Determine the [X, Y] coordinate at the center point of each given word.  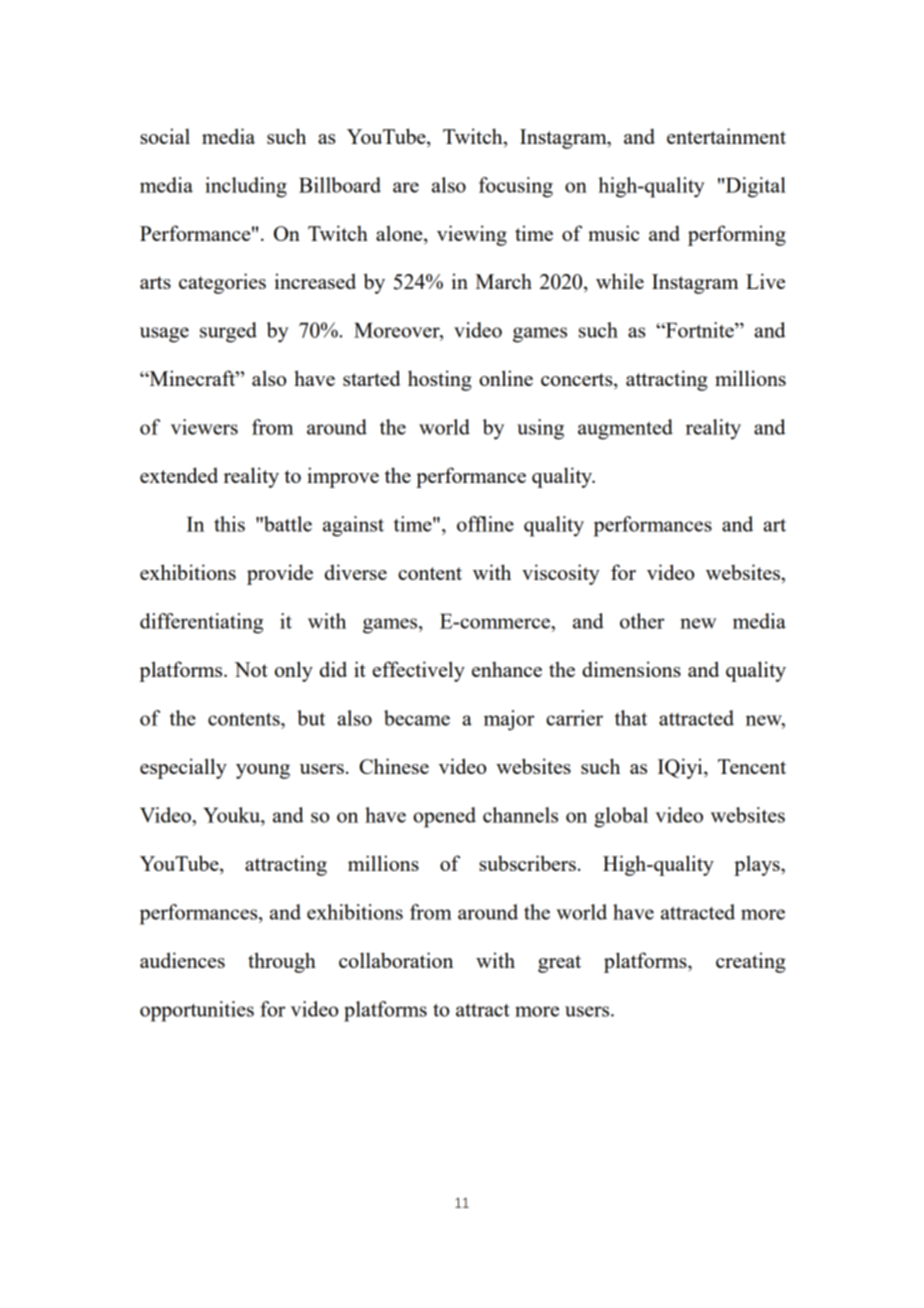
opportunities [197, 1011]
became [417, 718]
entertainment [726, 136]
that [631, 718]
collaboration [396, 960]
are [406, 187]
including [246, 187]
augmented [625, 429]
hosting [440, 380]
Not [251, 669]
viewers [204, 427]
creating [751, 962]
